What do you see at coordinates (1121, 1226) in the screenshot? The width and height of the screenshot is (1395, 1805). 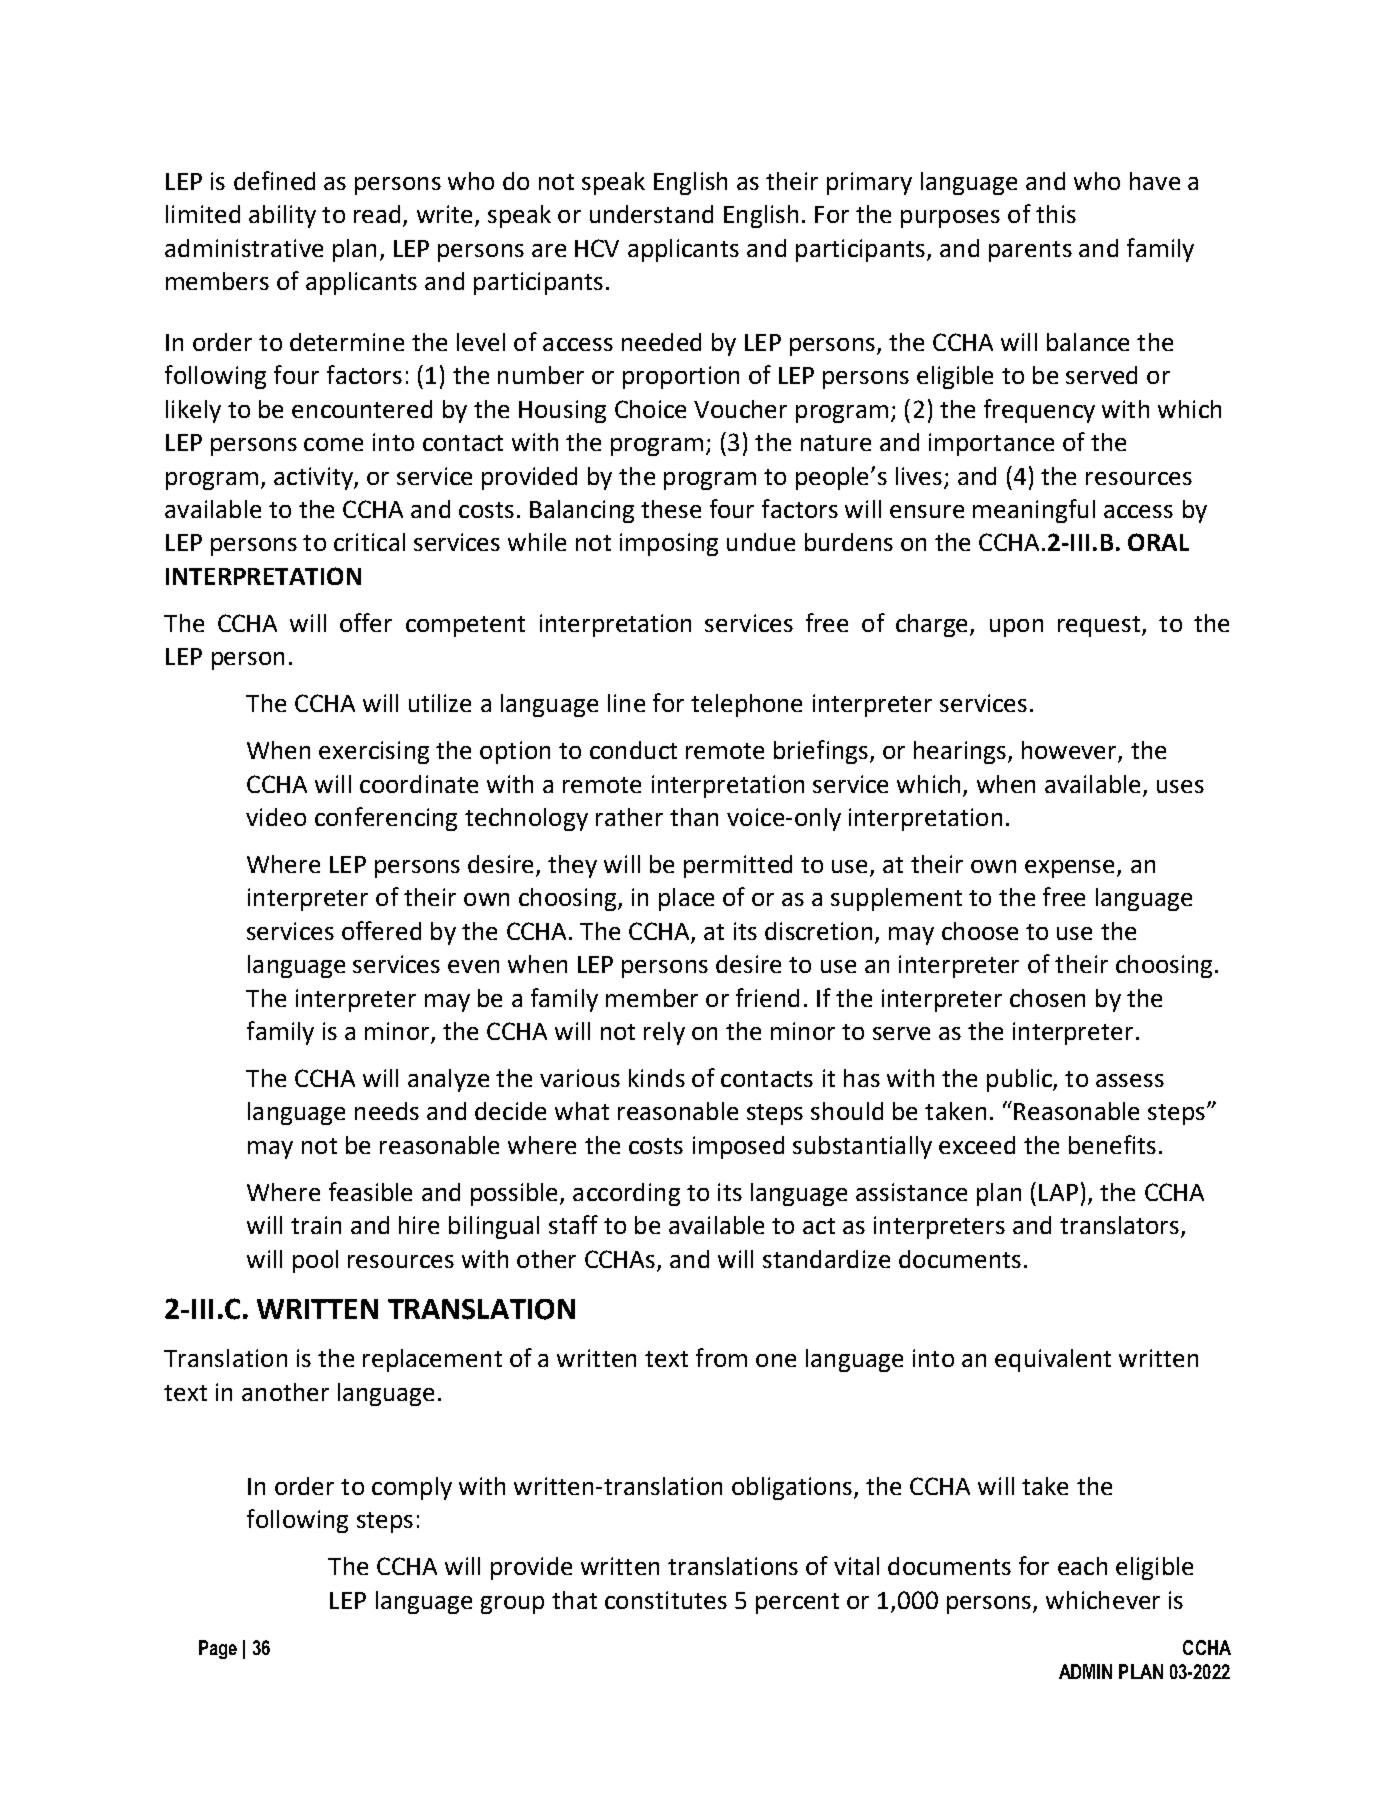 I see `translators` at bounding box center [1121, 1226].
